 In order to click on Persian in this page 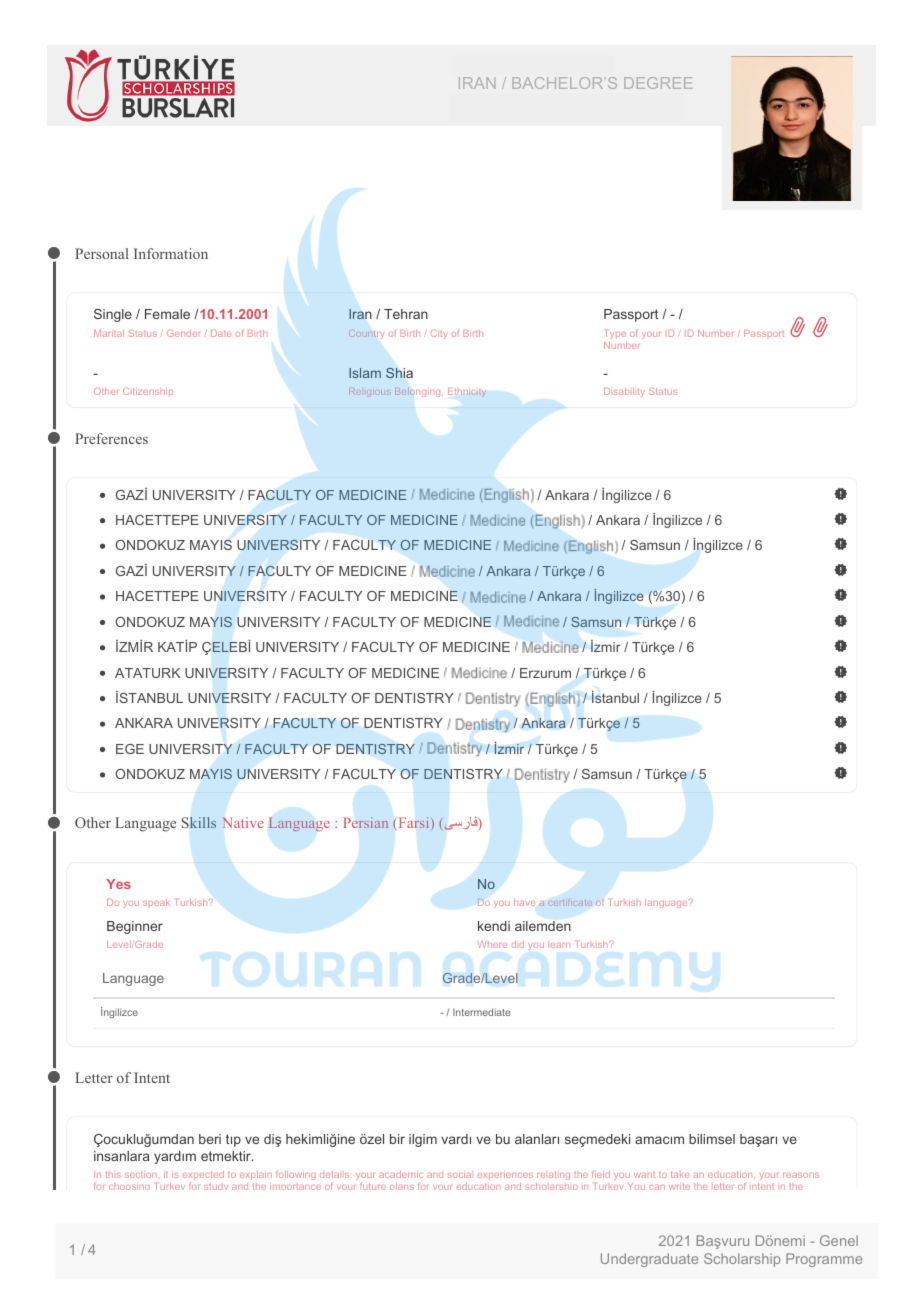, I will do `click(366, 822)`.
